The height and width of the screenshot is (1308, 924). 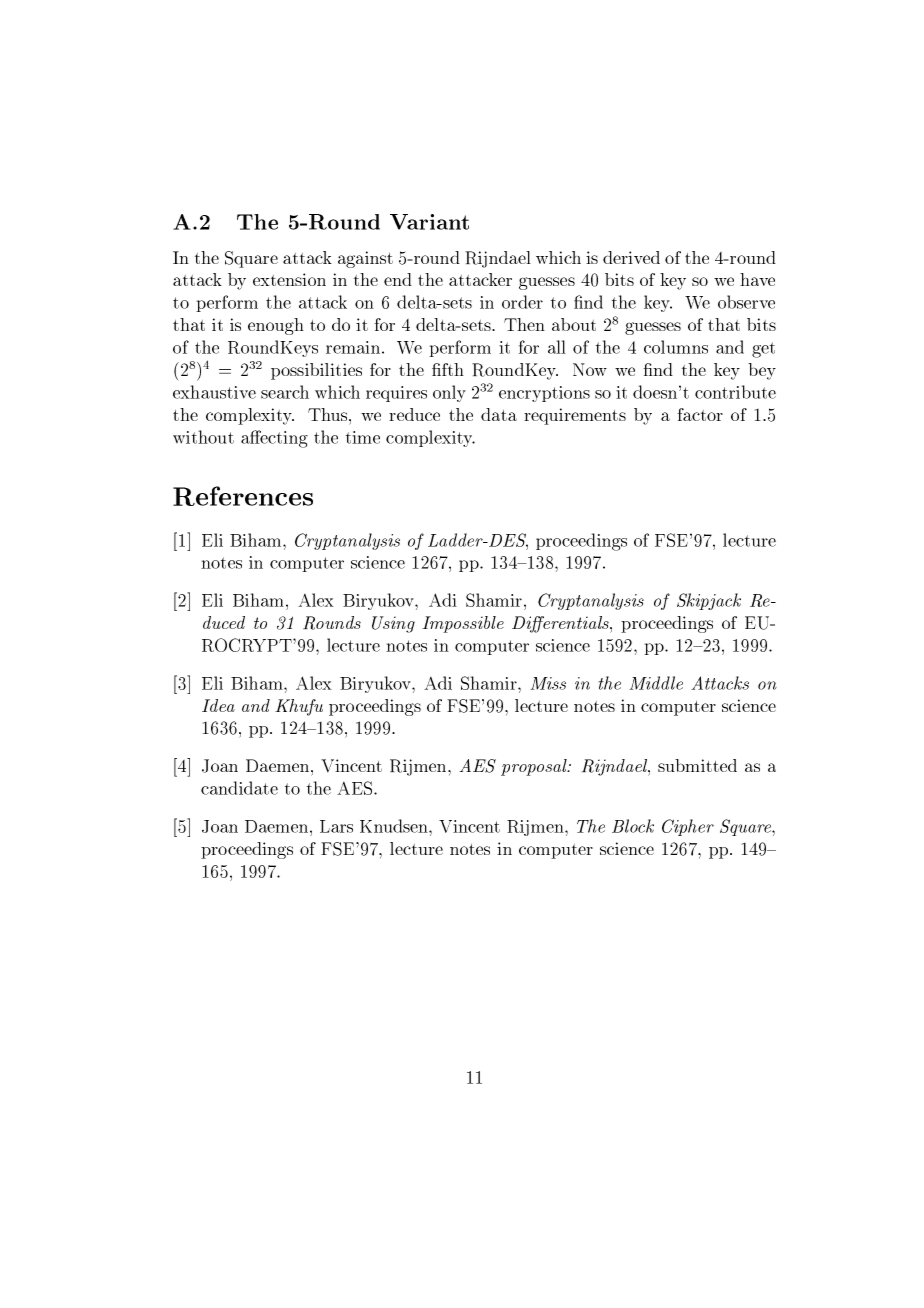 What do you see at coordinates (429, 222) in the screenshot?
I see `Variant` at bounding box center [429, 222].
